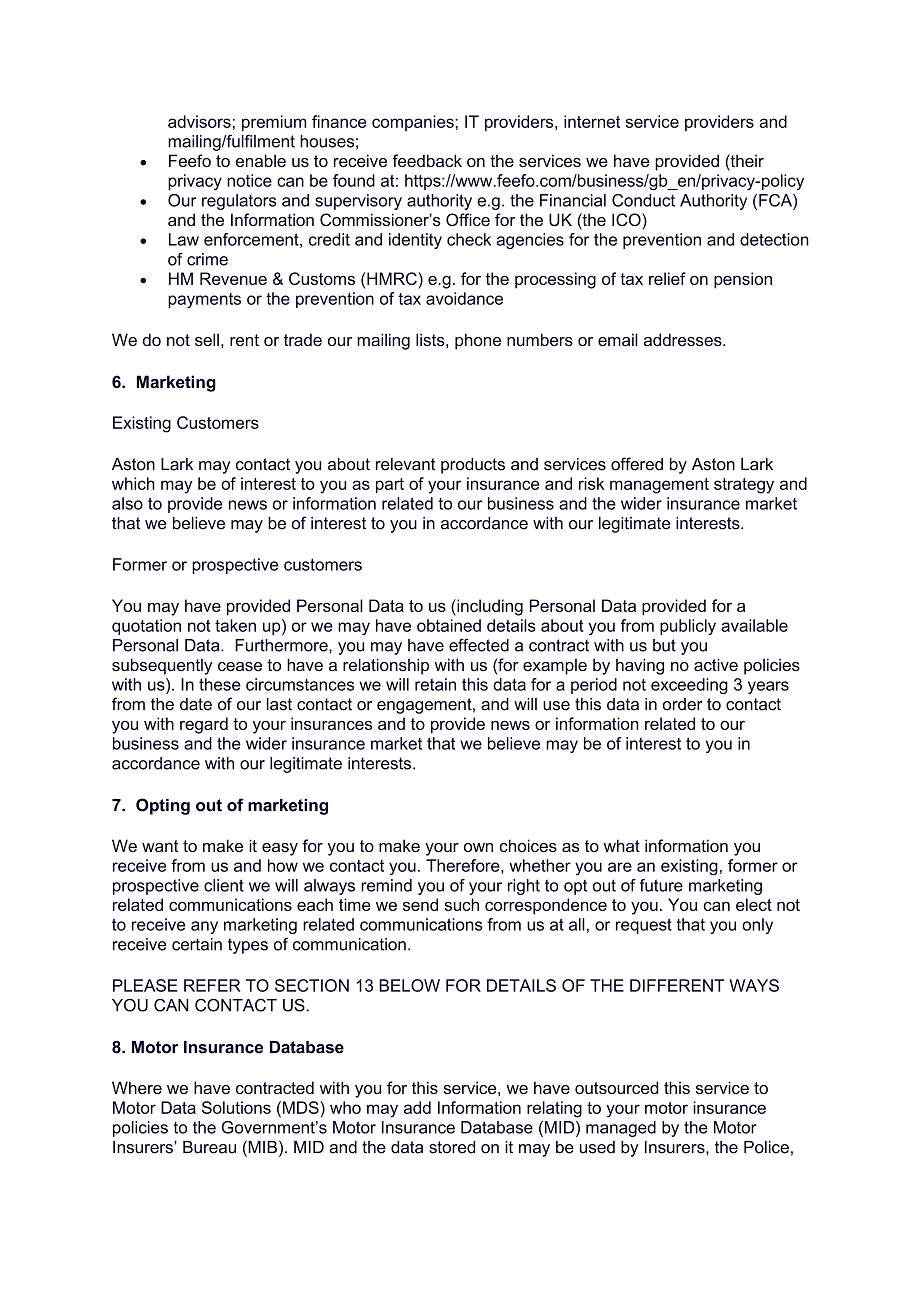 This document has height=1308, width=924. I want to click on publicly, so click(688, 627).
